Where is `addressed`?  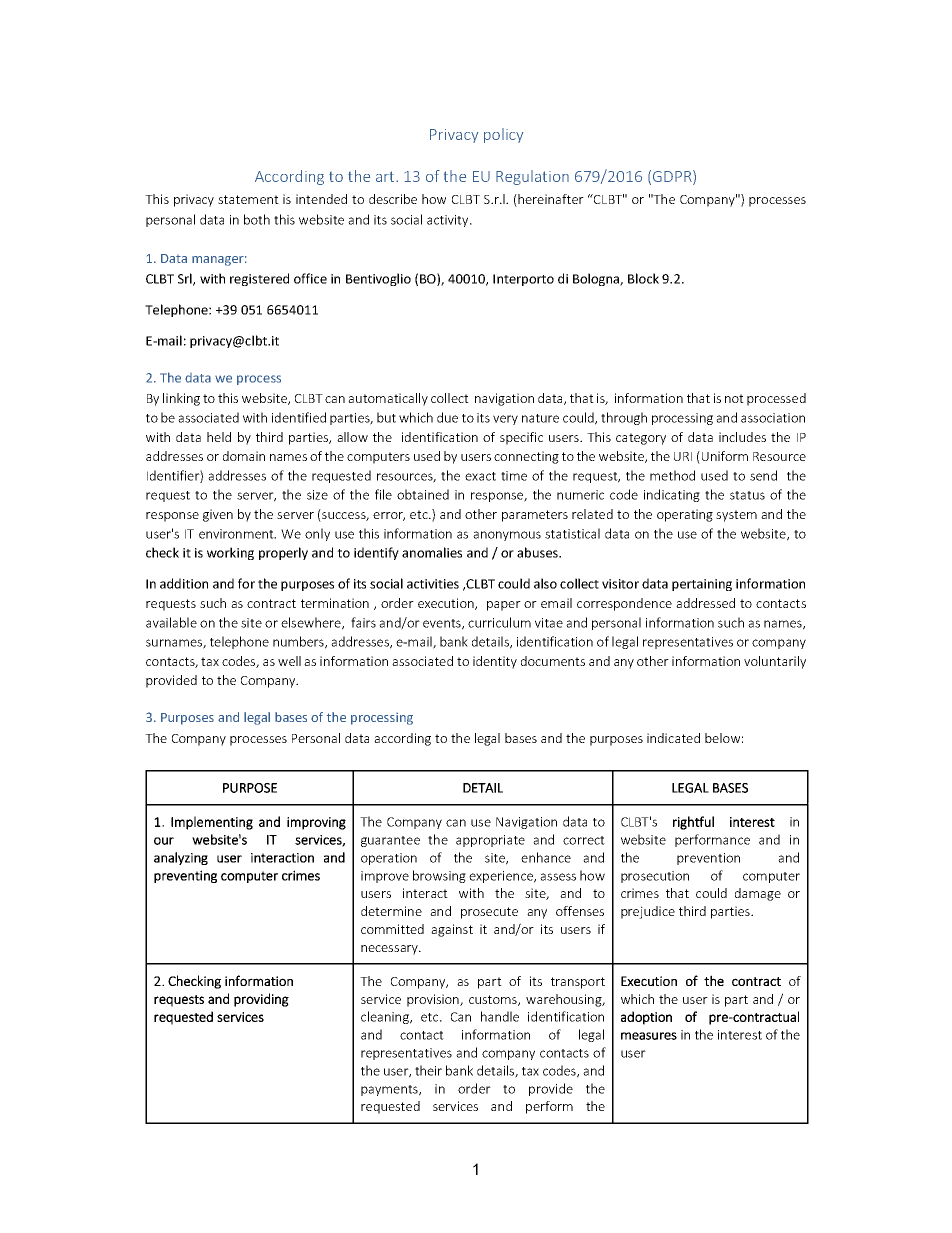
addressed is located at coordinates (705, 603).
